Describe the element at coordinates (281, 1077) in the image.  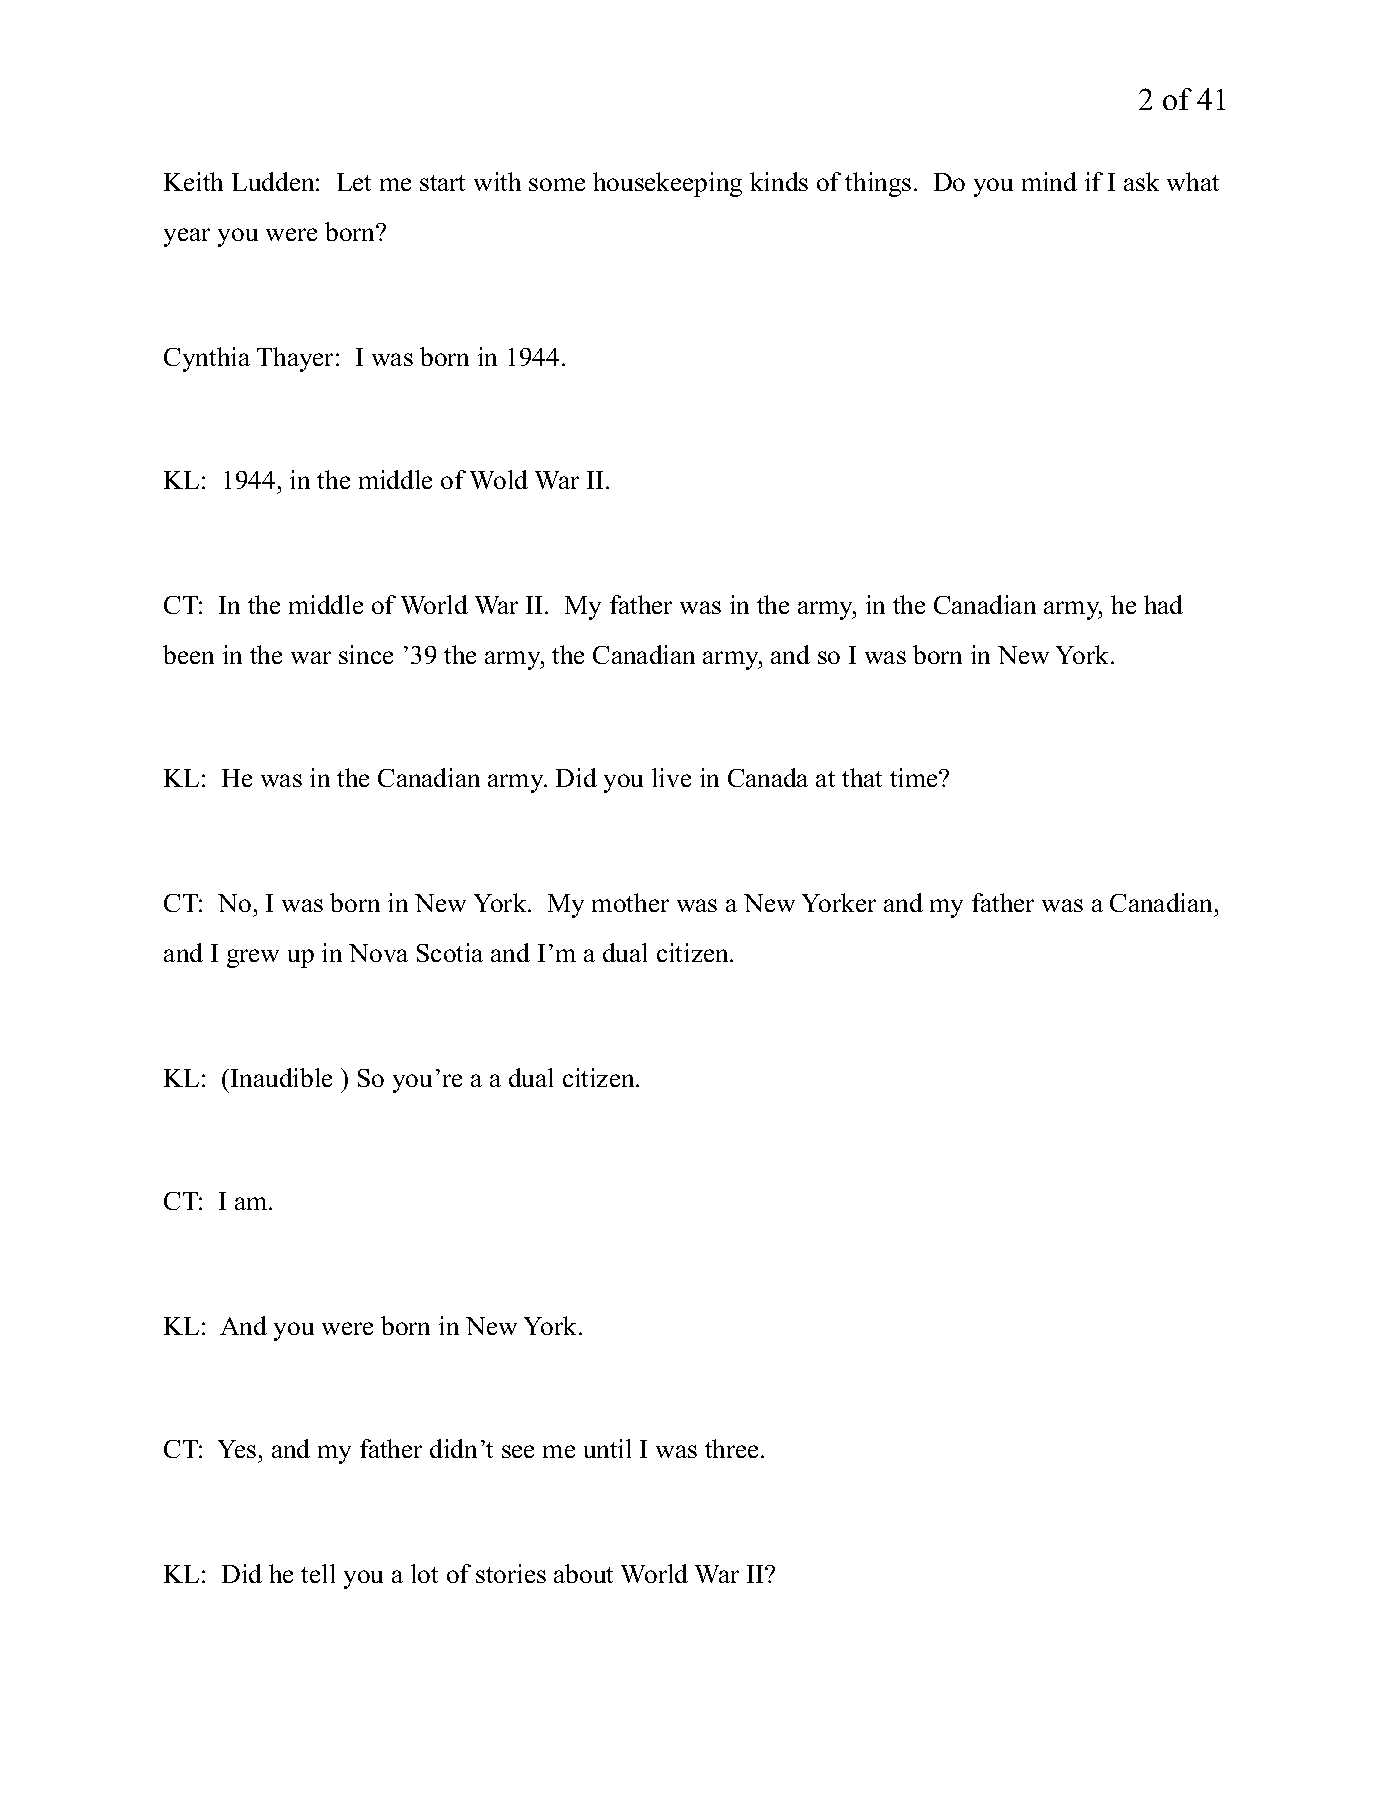
I see `Inaudible` at that location.
